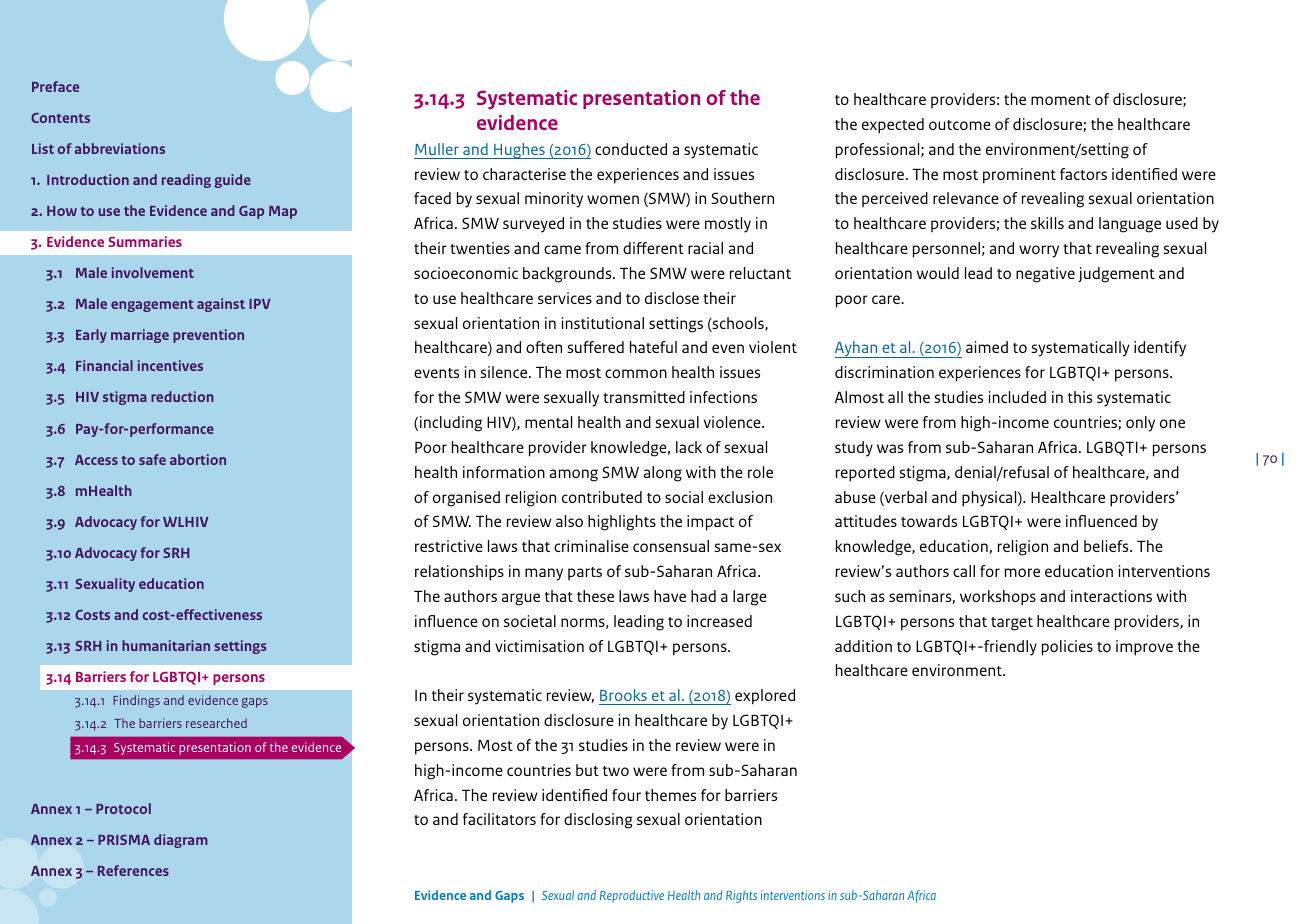  Describe the element at coordinates (741, 896) in the screenshot. I see `Rights` at that location.
